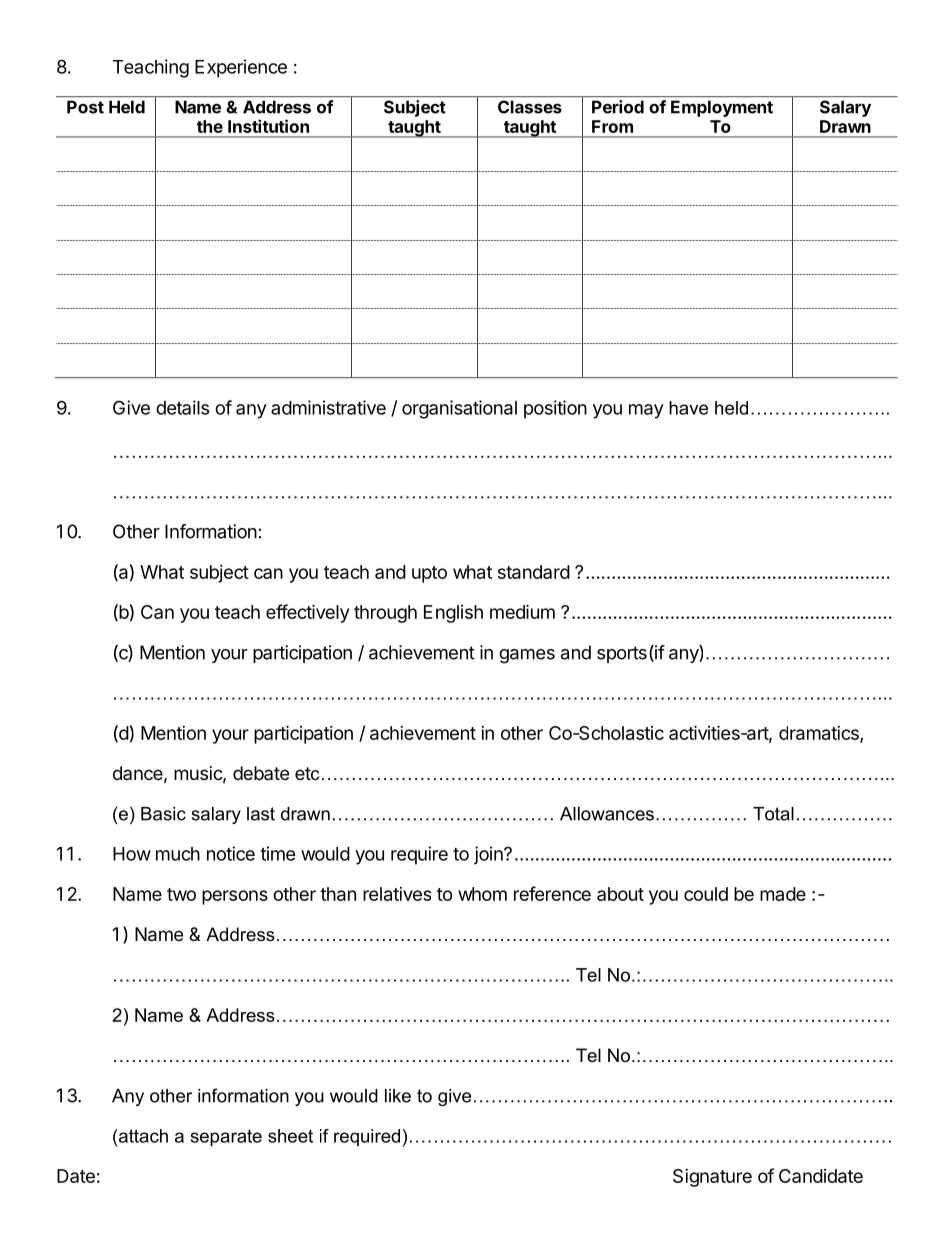 This page has width=952, height=1233. Describe the element at coordinates (530, 107) in the page. I see `Classes` at that location.
